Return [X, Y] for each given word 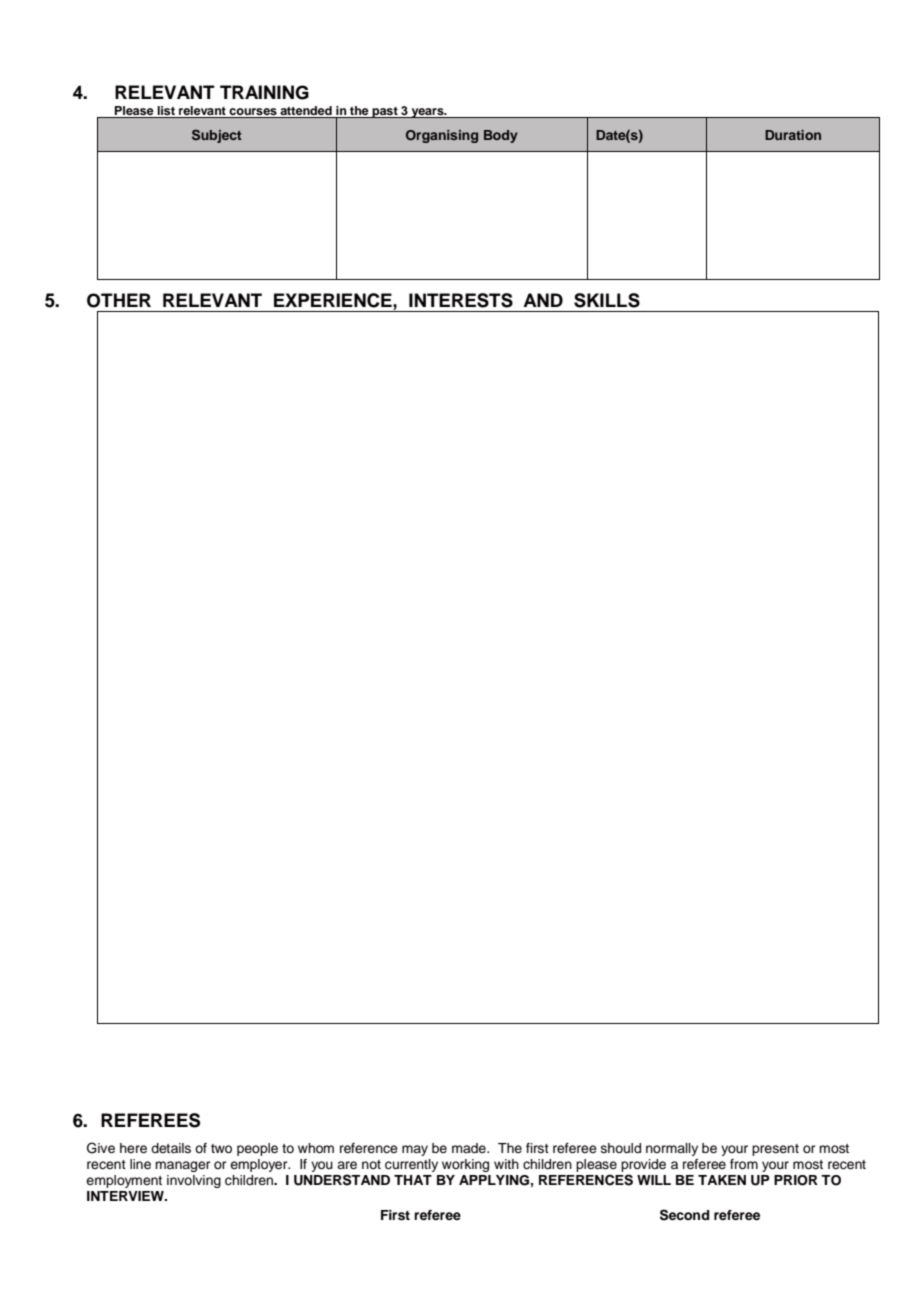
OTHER [119, 300]
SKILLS [607, 300]
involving [194, 1181]
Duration [793, 135]
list [166, 110]
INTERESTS [461, 300]
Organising [442, 136]
